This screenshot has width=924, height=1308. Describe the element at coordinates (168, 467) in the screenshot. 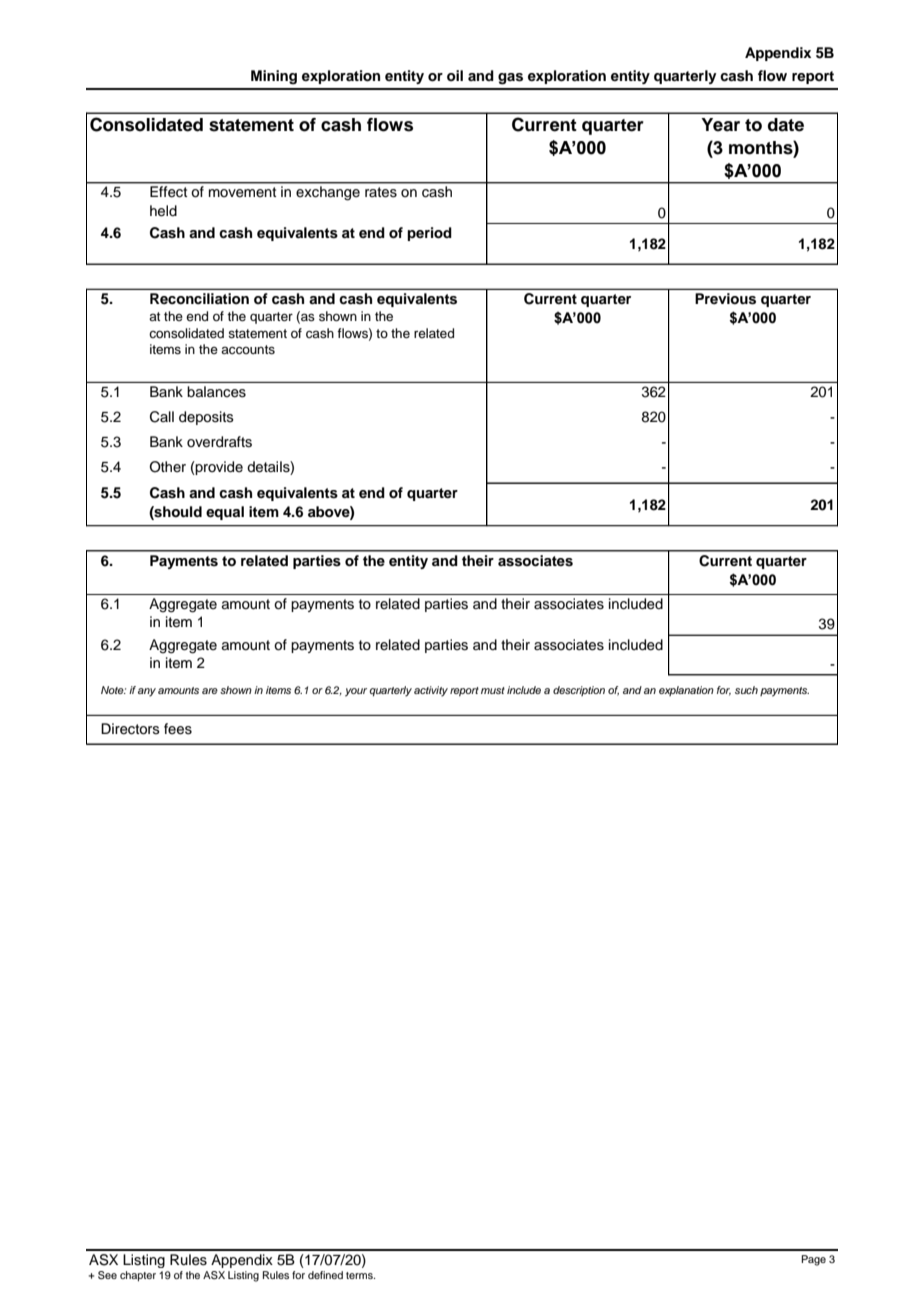

I see `Other` at that location.
